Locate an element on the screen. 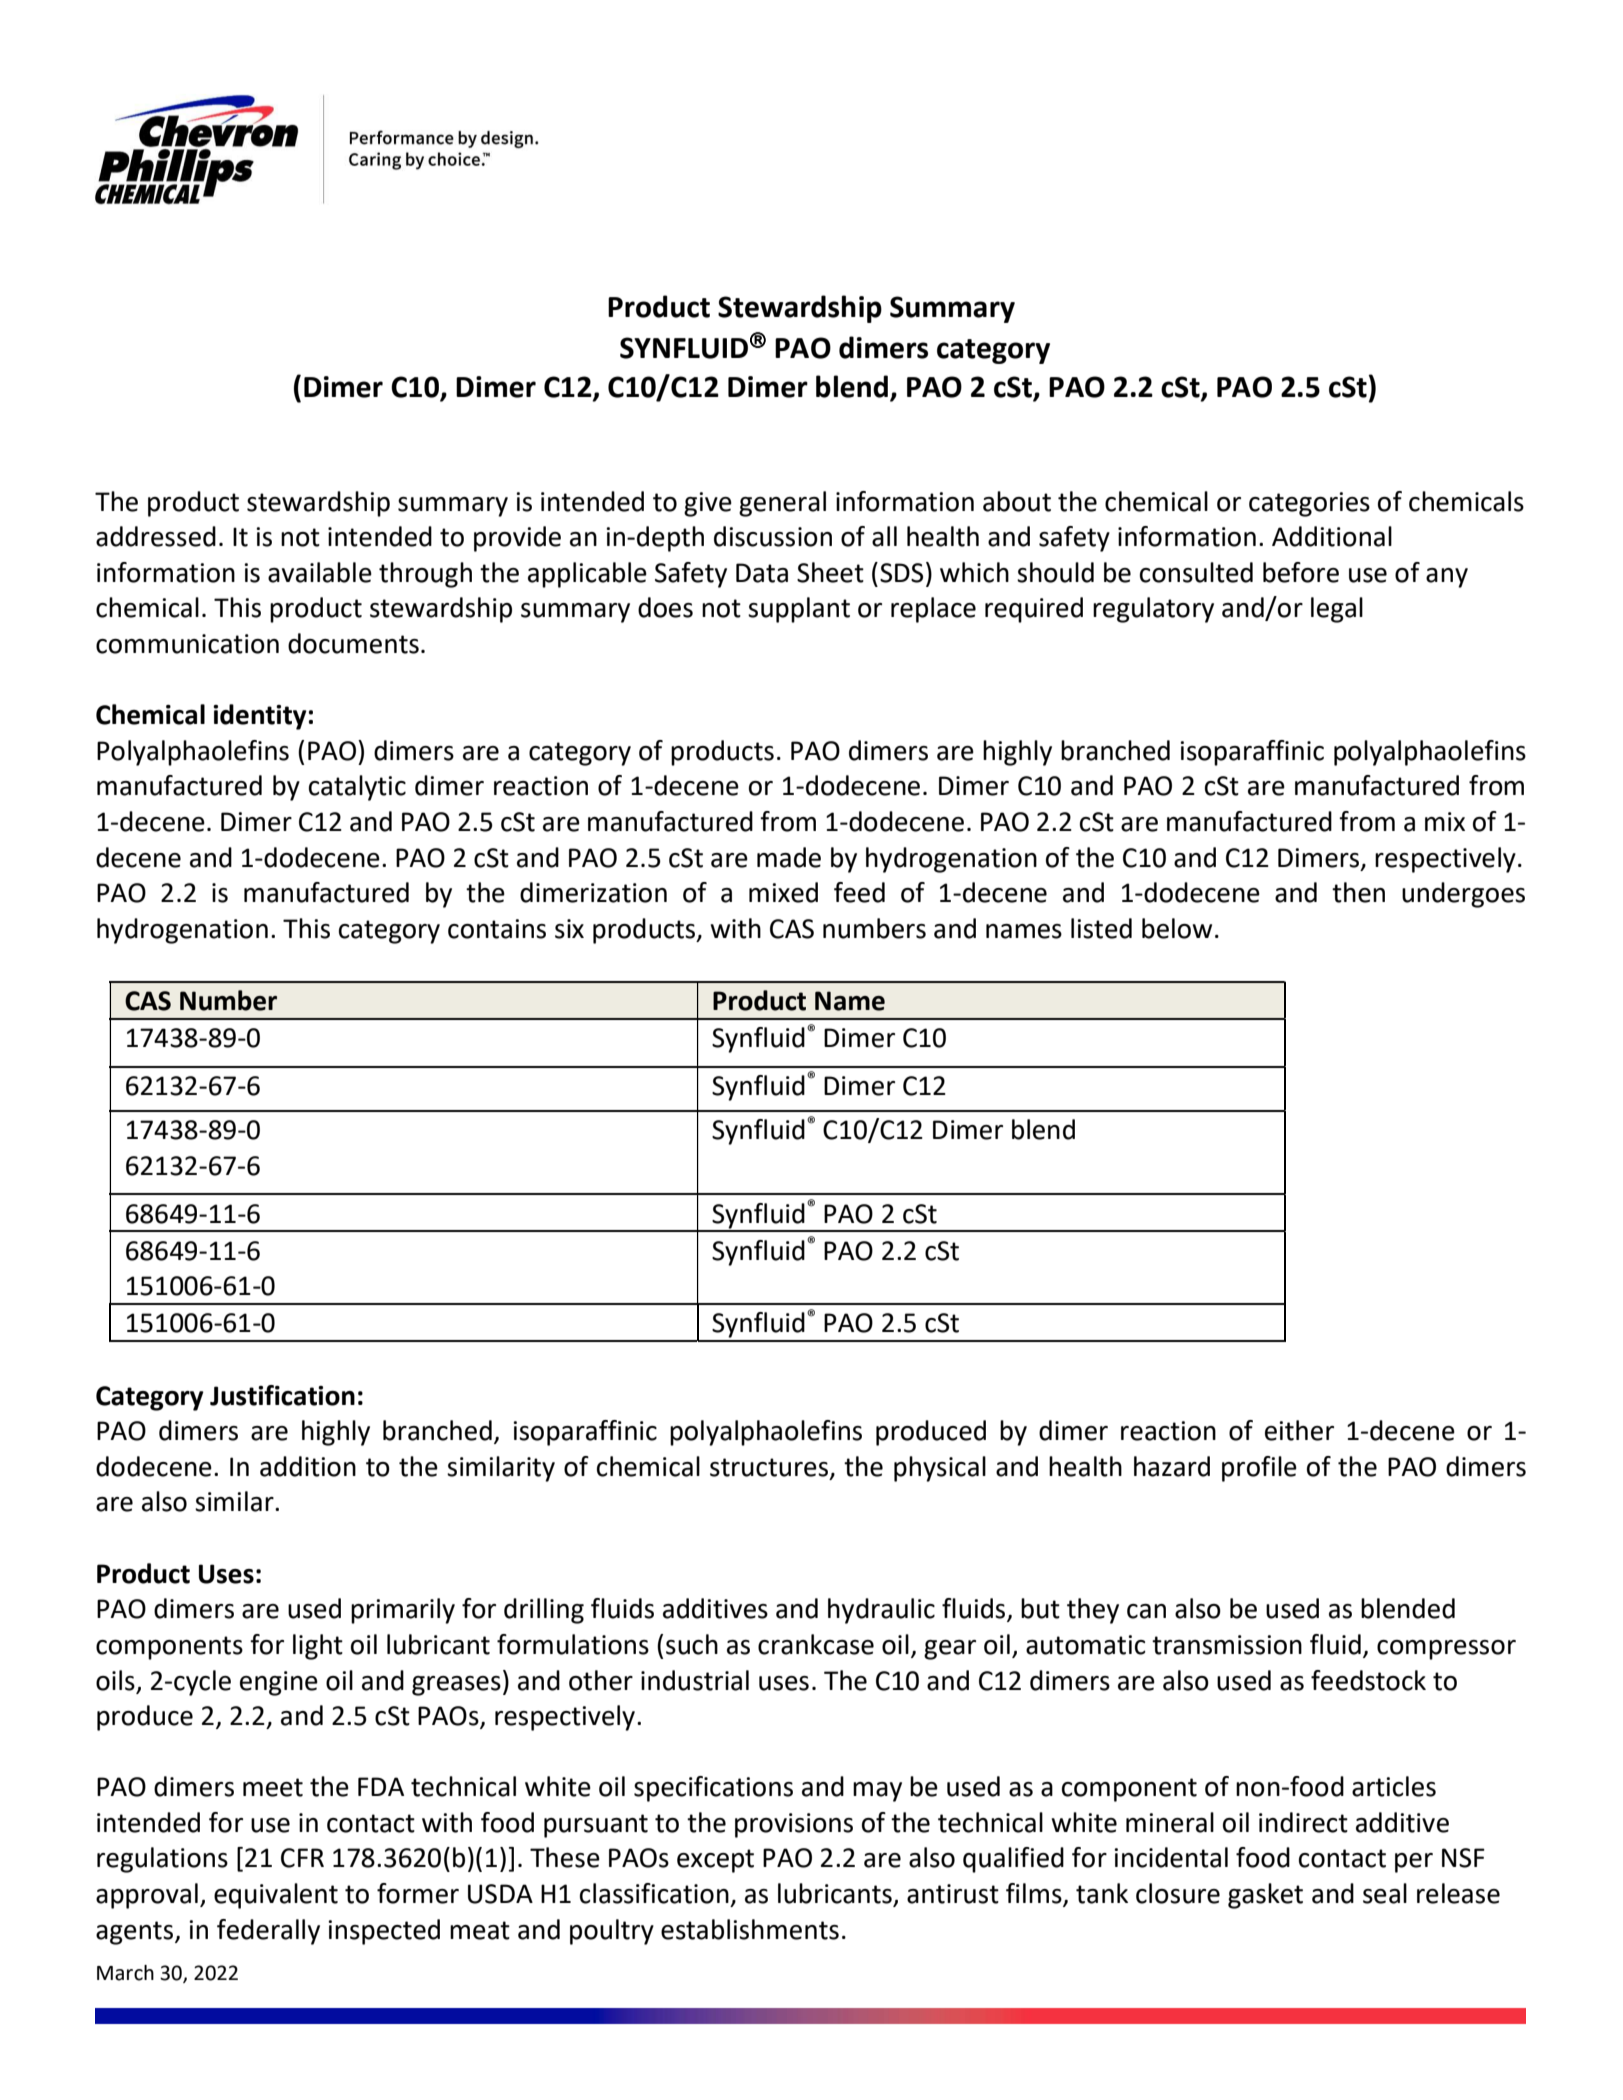 The height and width of the screenshot is (2100, 1623). discussion is located at coordinates (773, 536).
